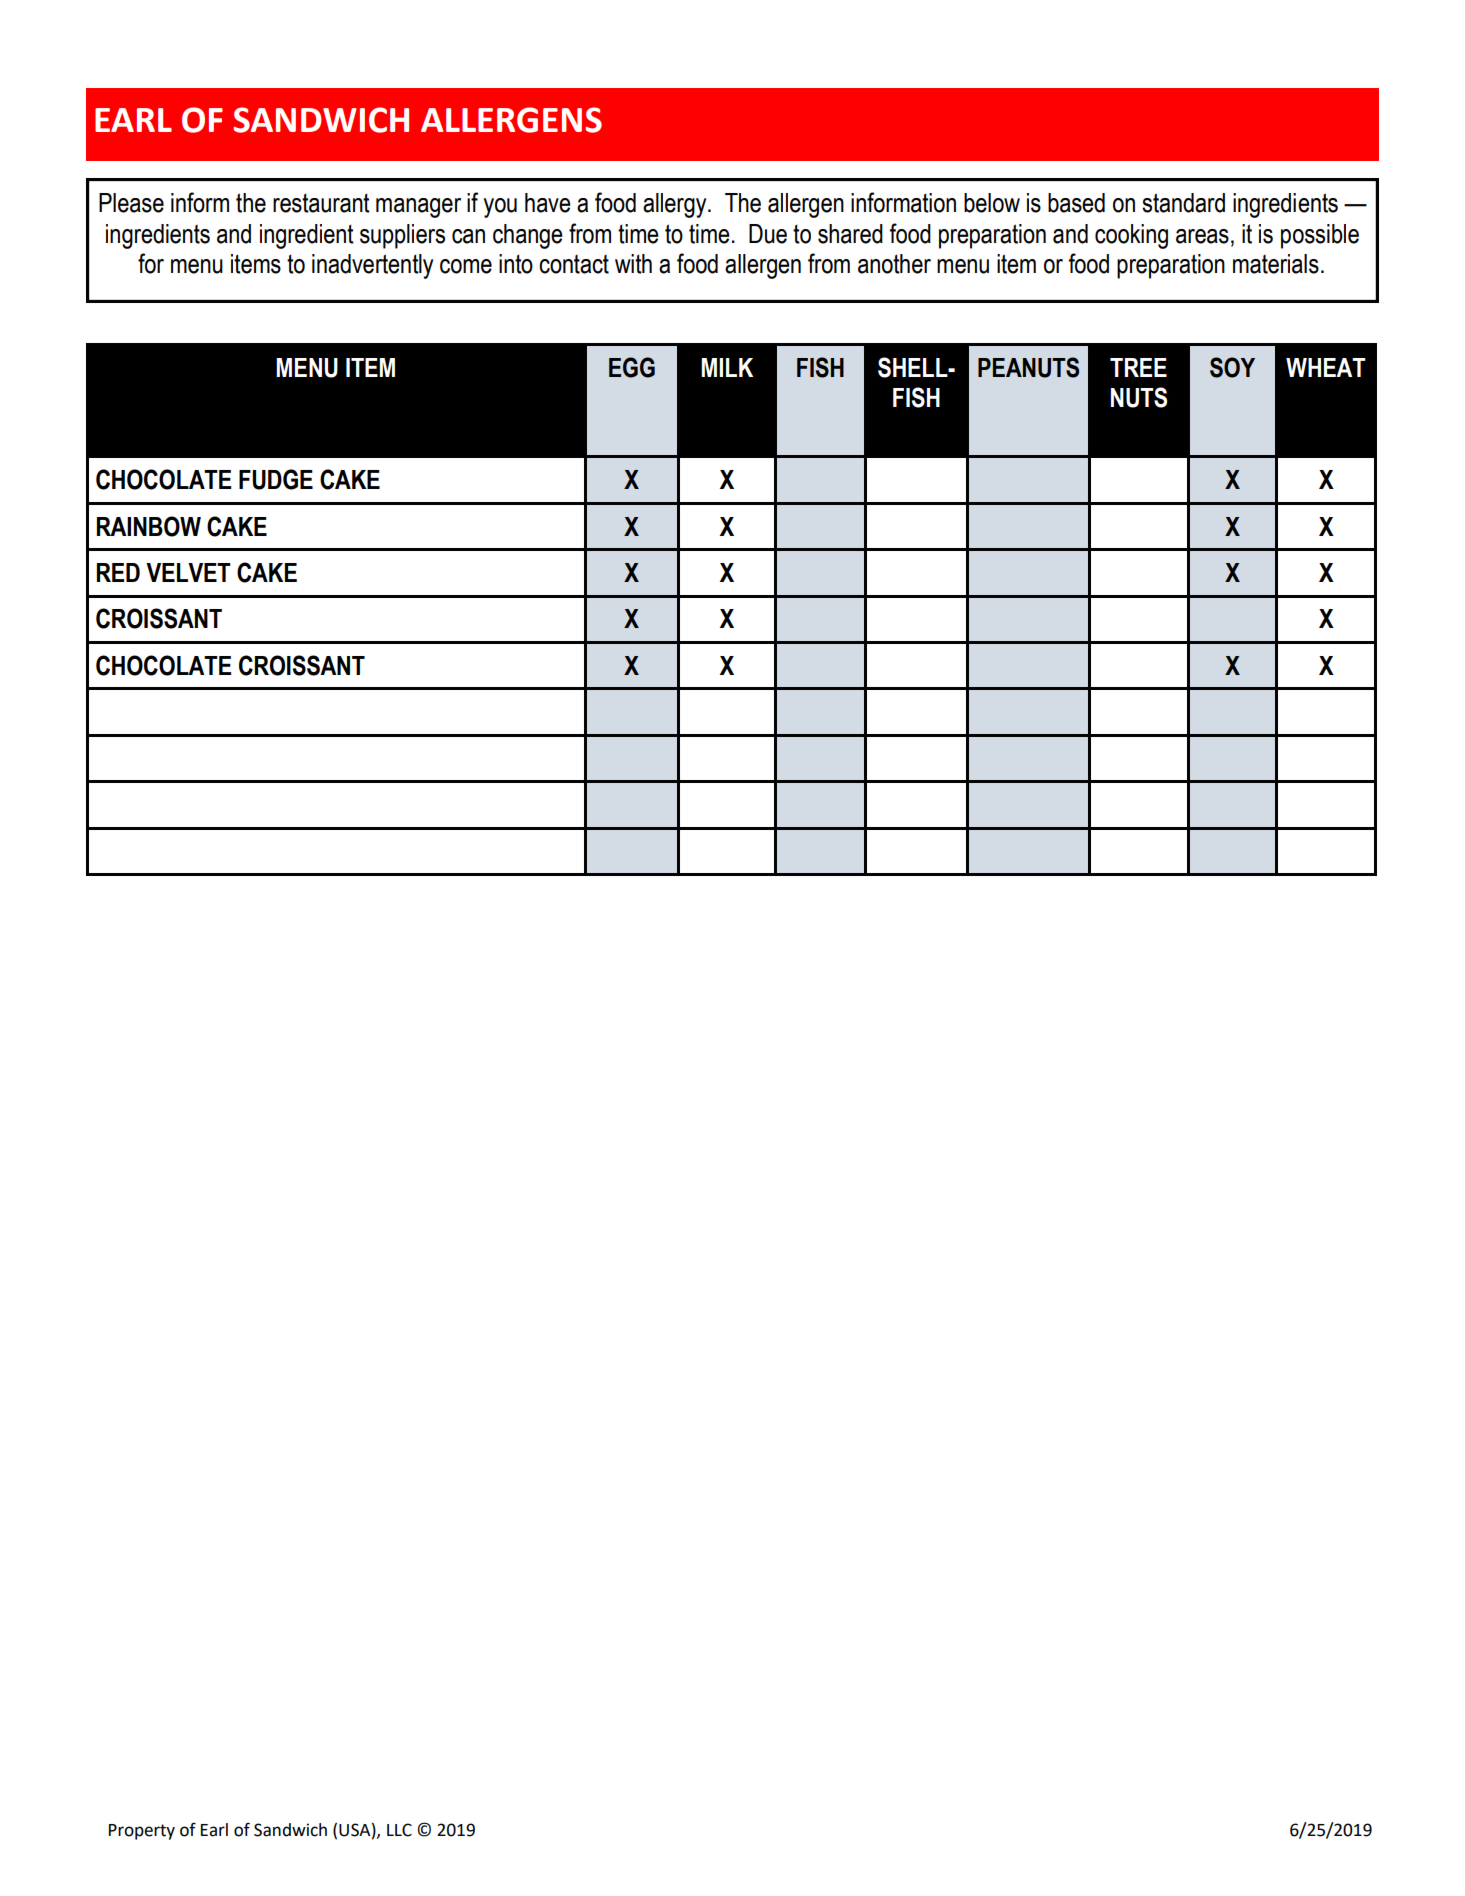 This image has width=1465, height=1896. I want to click on FUDGE, so click(276, 479).
